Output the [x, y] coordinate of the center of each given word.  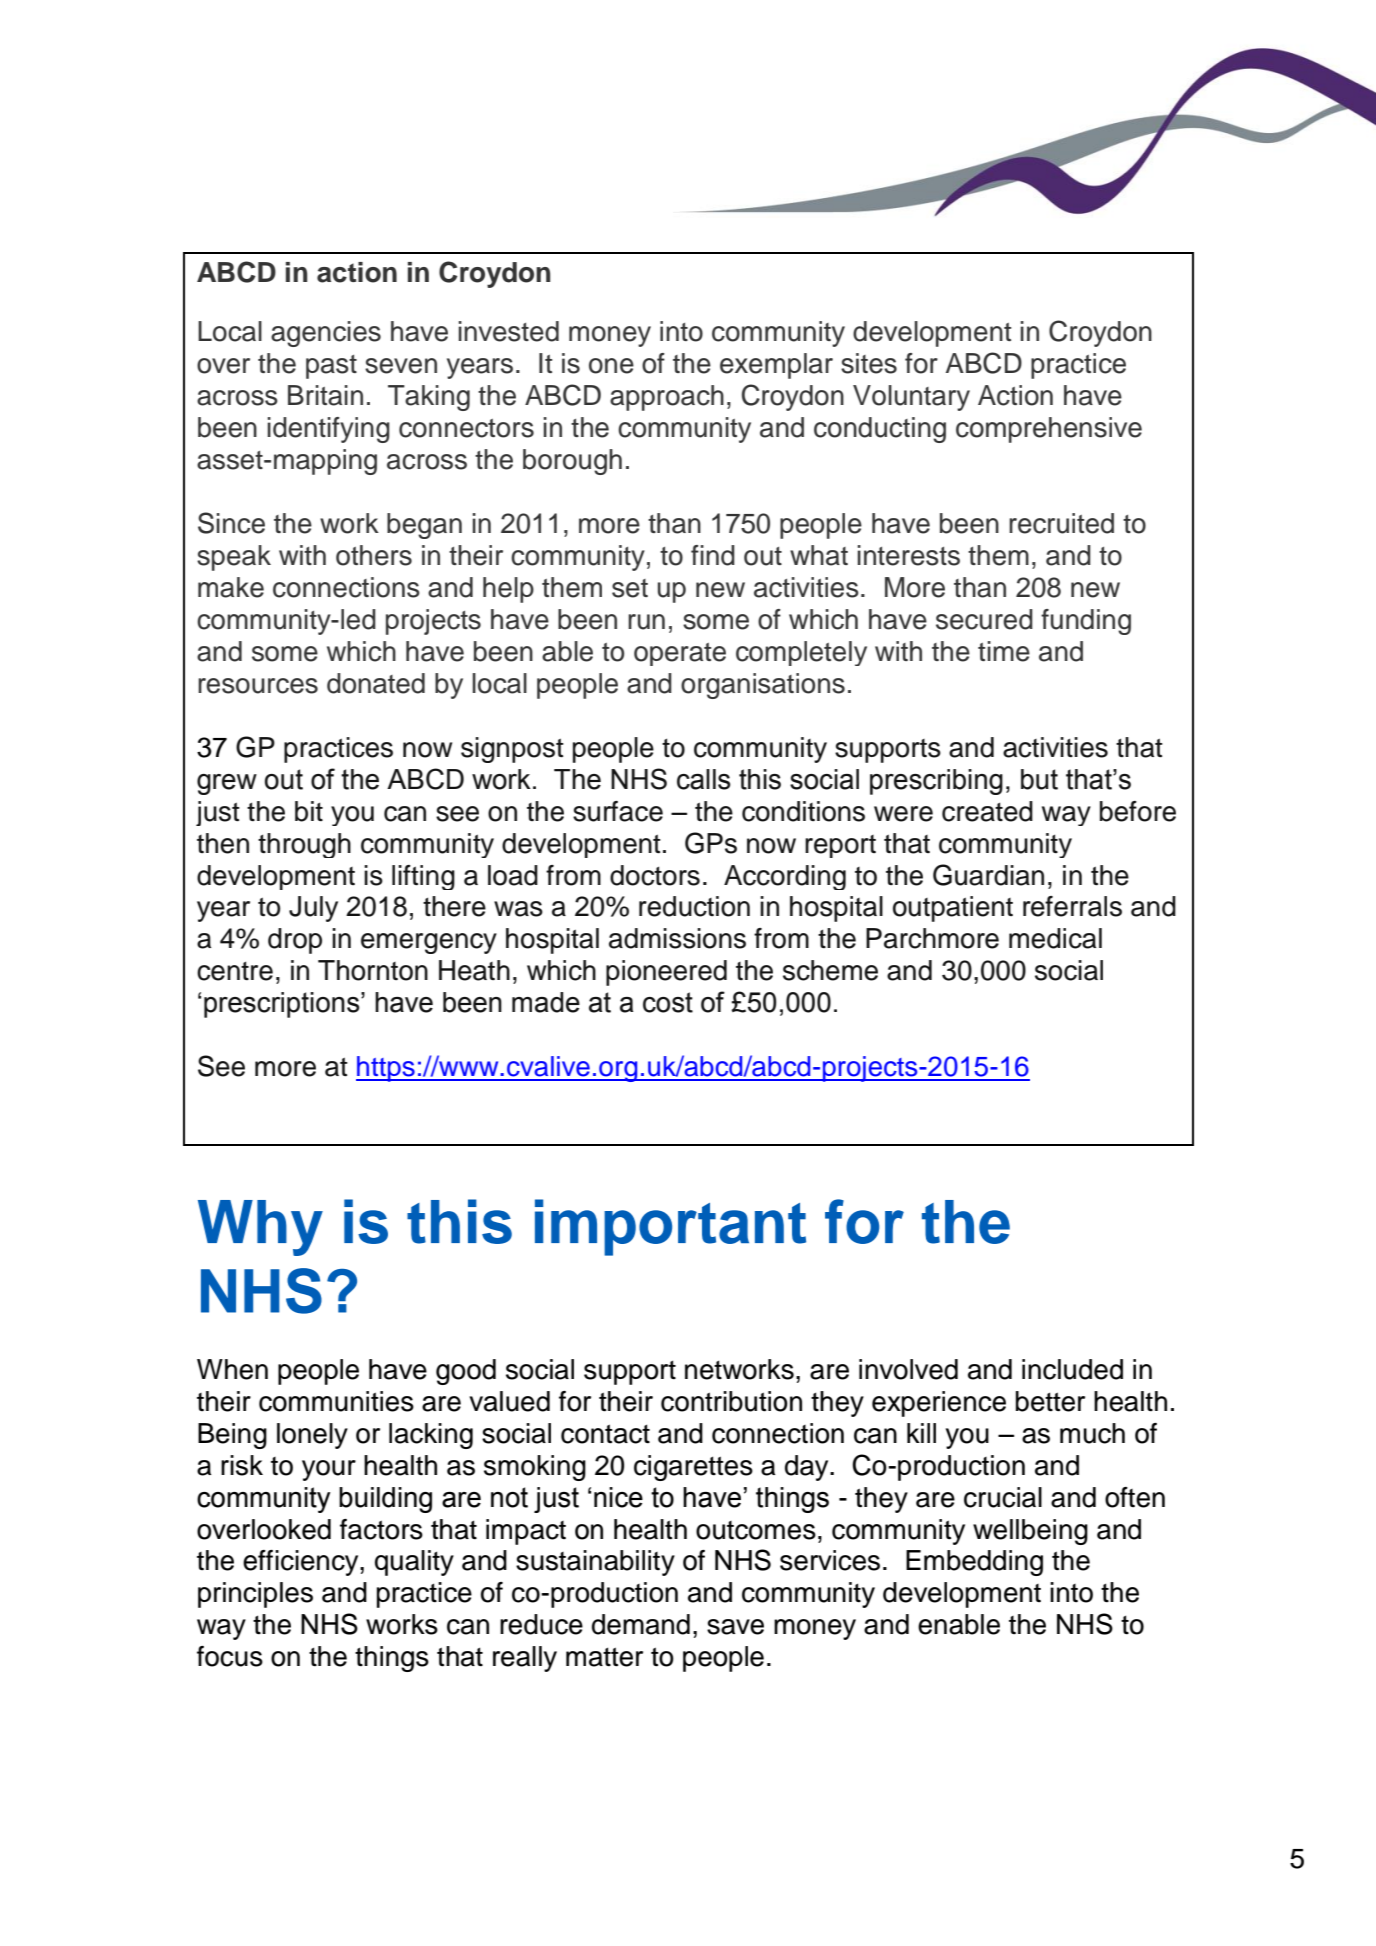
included [1072, 1369]
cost [668, 1002]
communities [336, 1401]
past [331, 367]
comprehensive [1049, 430]
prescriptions [283, 1005]
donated [376, 683]
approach [667, 398]
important [670, 1227]
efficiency [302, 1563]
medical [1055, 938]
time [1004, 651]
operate [680, 654]
